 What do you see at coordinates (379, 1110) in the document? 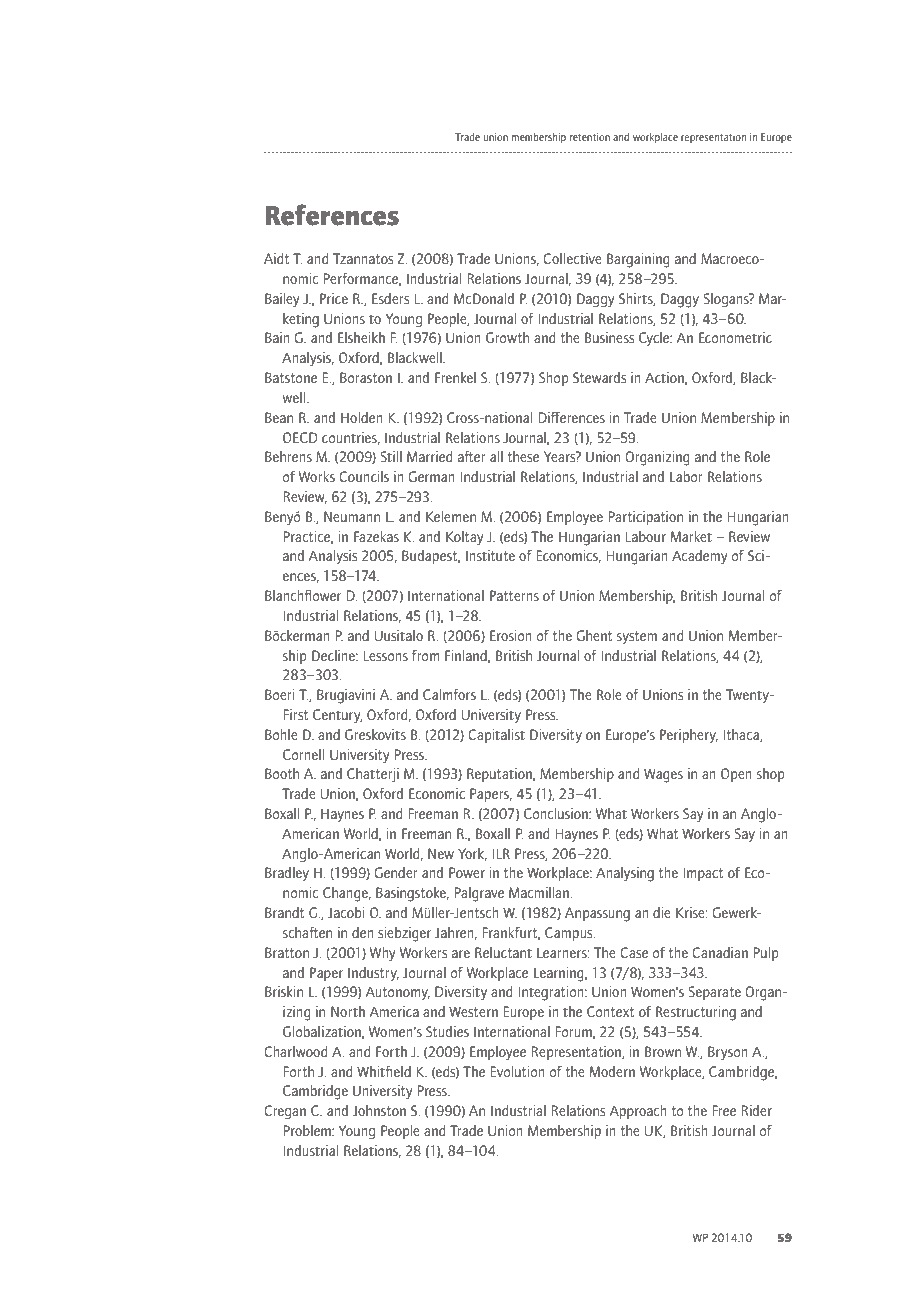
I see `Johnston` at bounding box center [379, 1110].
